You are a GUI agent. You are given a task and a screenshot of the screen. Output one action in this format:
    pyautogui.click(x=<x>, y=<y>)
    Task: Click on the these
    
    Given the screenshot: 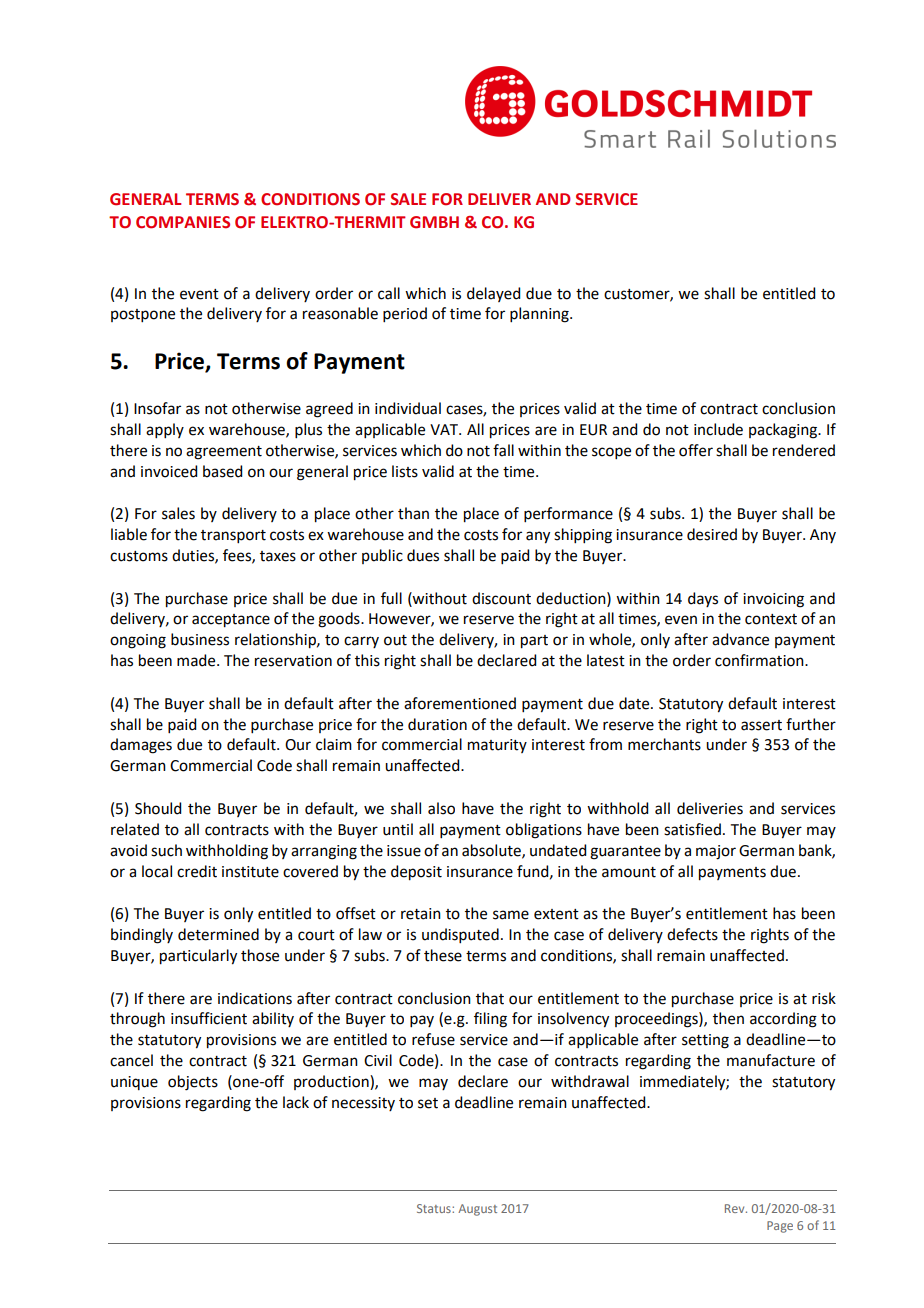 What is the action you would take?
    pyautogui.click(x=443, y=955)
